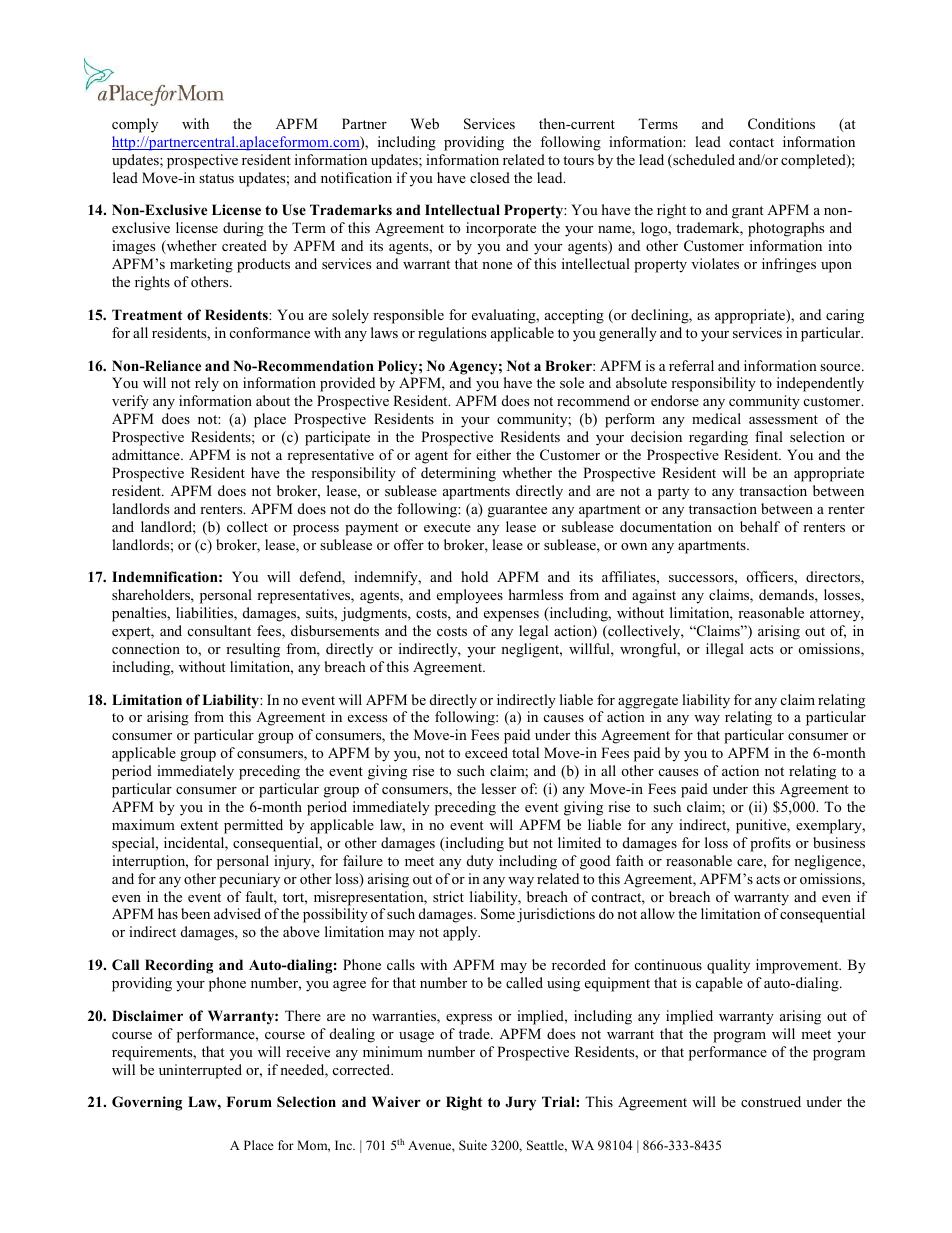  I want to click on either, so click(493, 454).
